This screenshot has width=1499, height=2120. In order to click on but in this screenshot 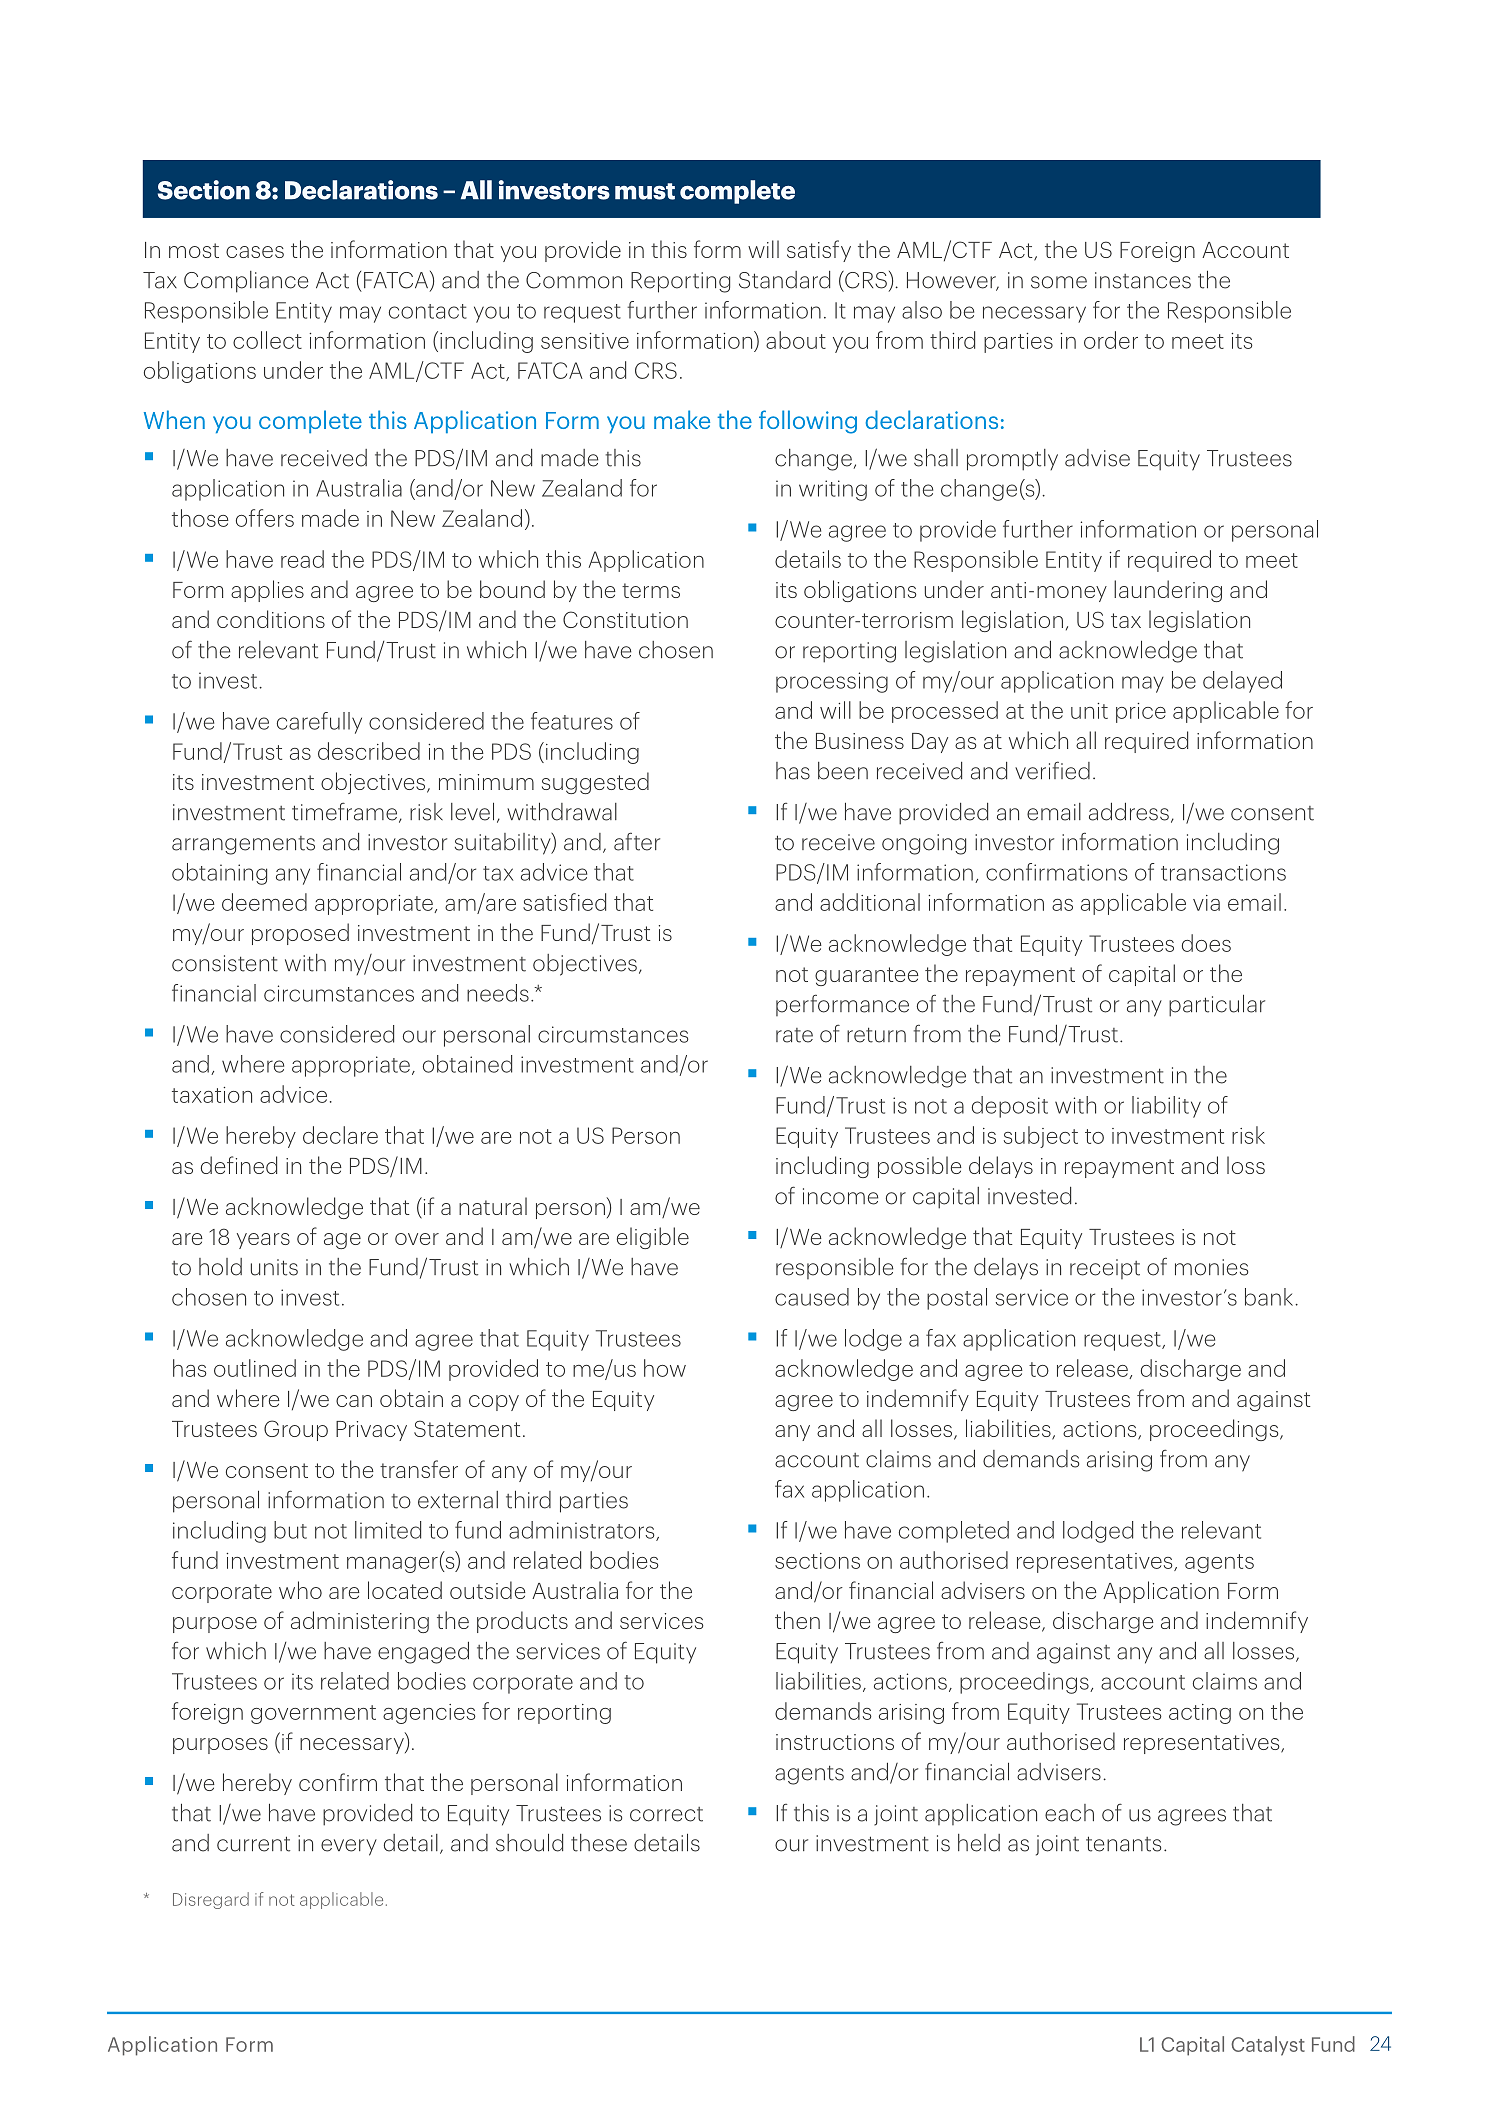, I will do `click(290, 1530)`.
